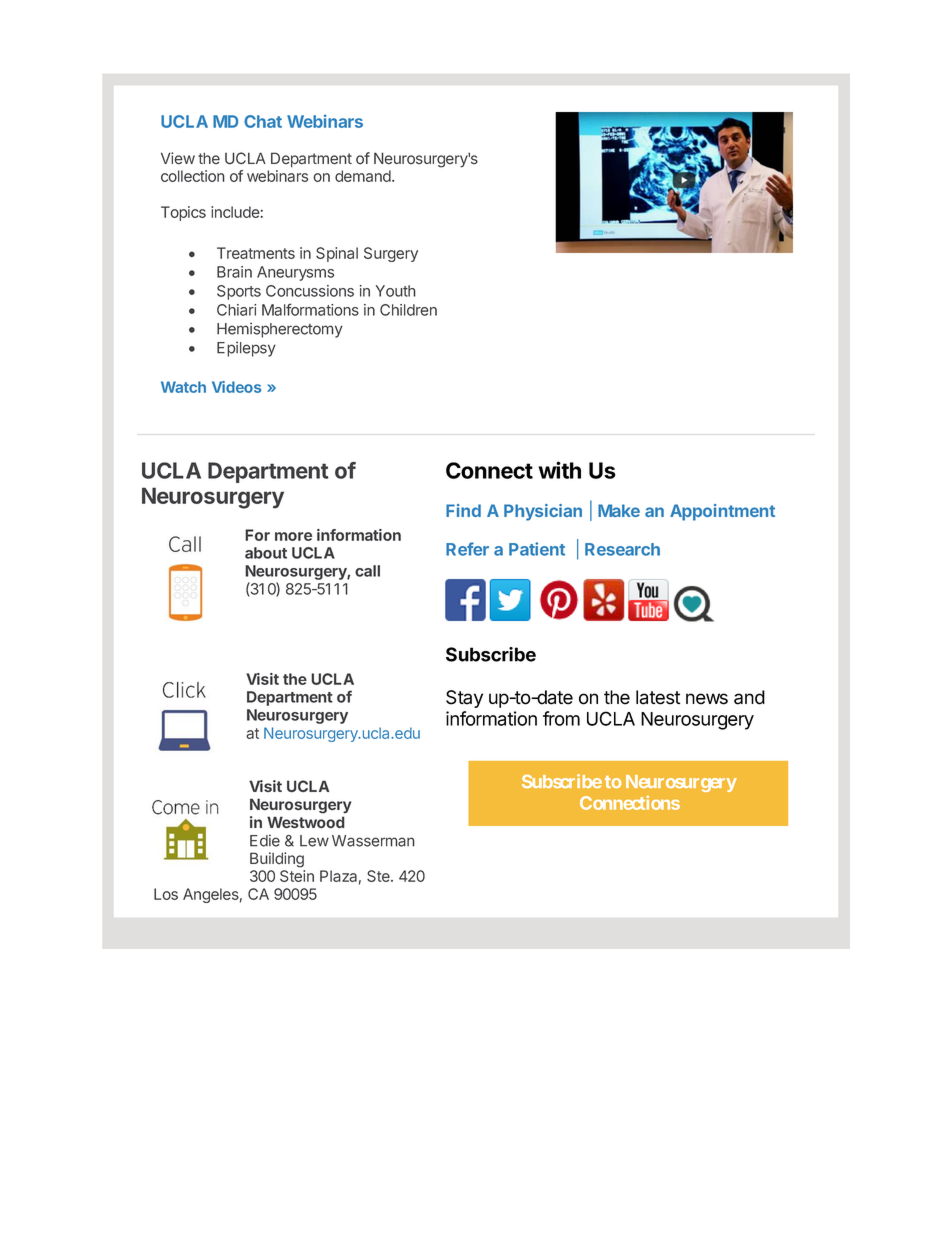 The height and width of the page is (1233, 952). I want to click on Find, so click(463, 510).
